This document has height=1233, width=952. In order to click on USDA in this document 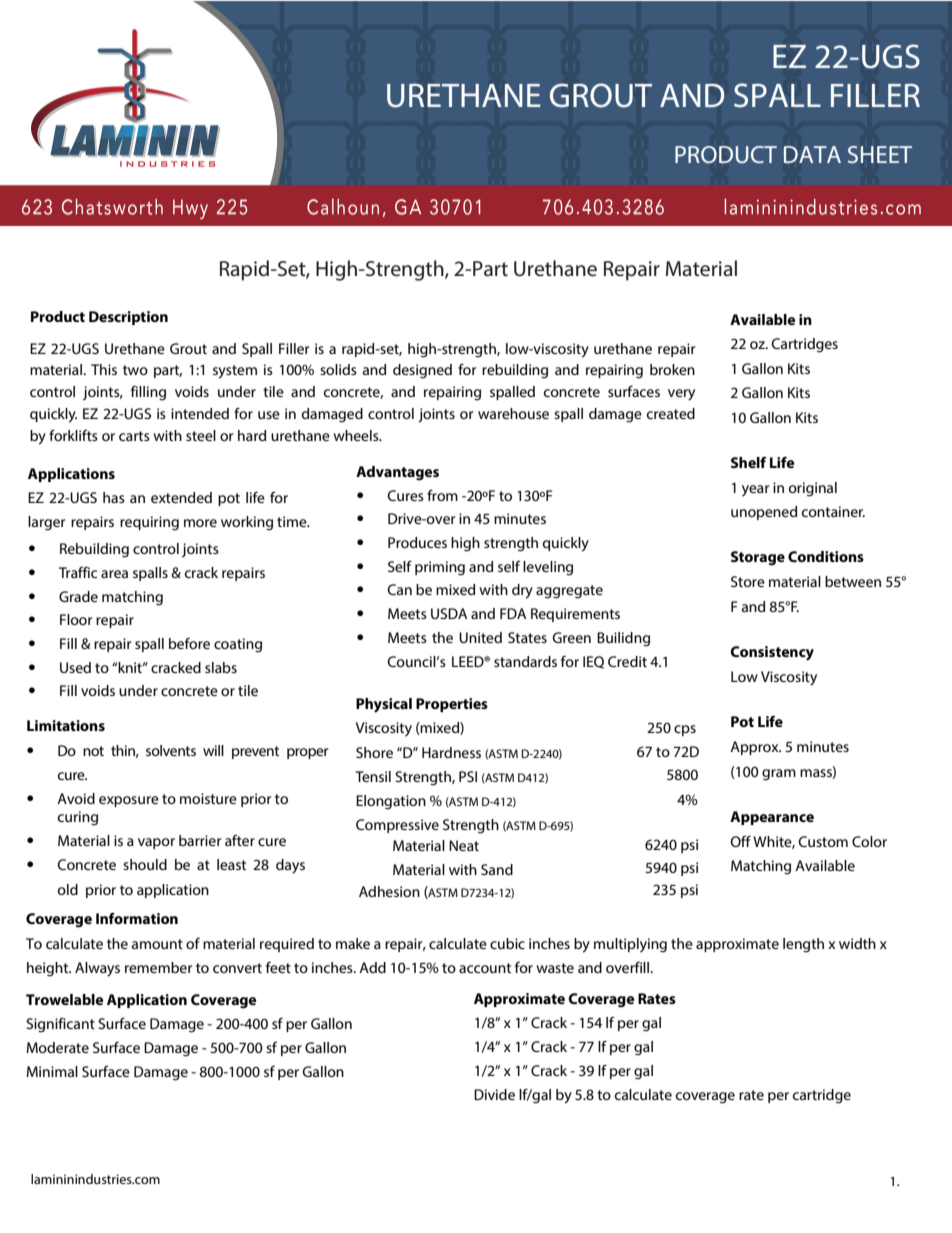, I will do `click(449, 613)`.
